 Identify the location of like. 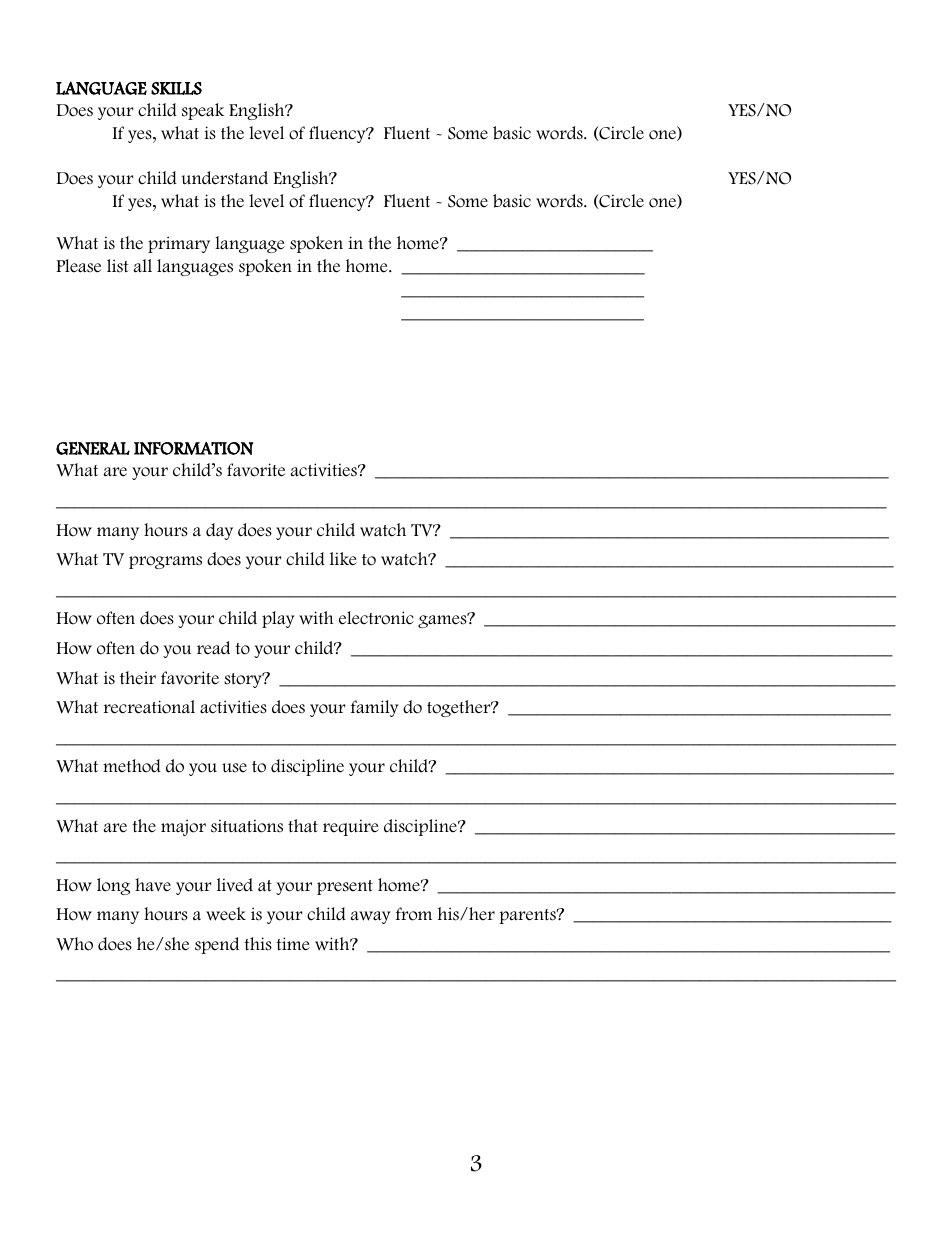
(343, 559).
